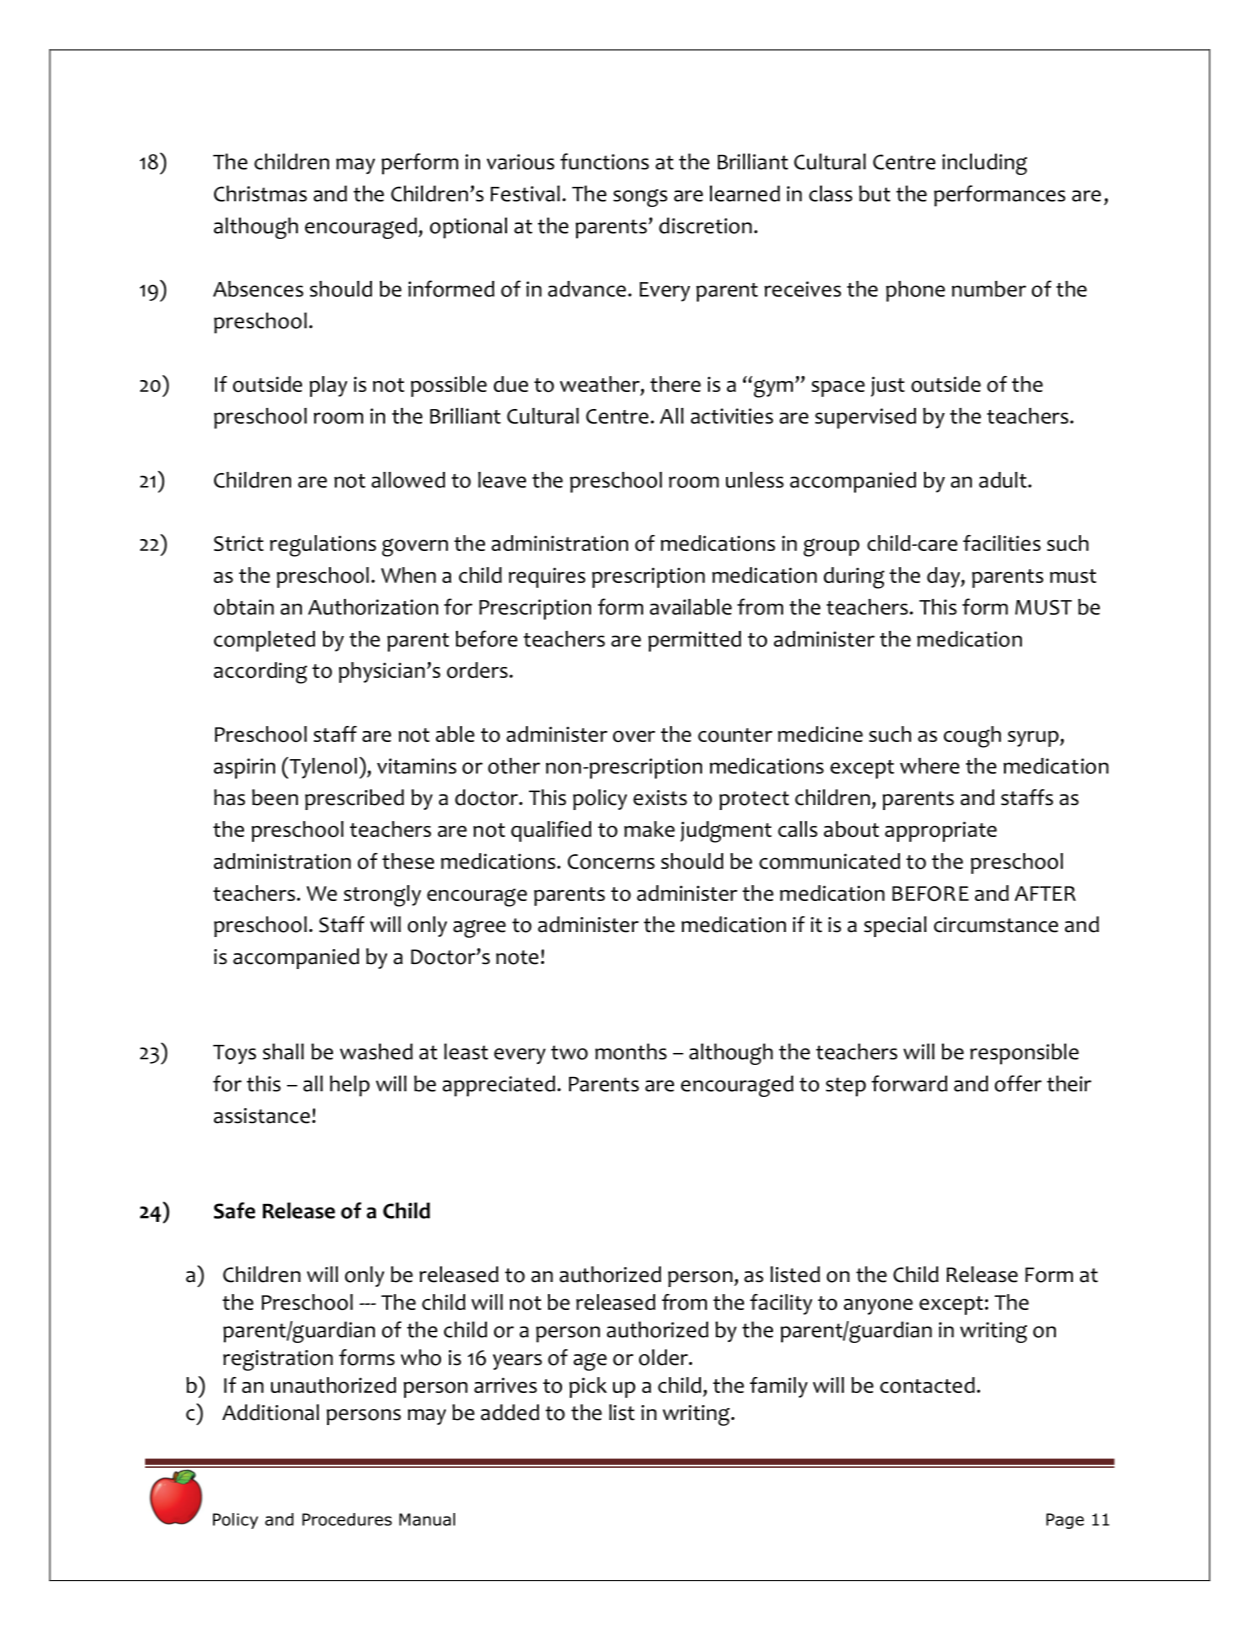 This screenshot has height=1630, width=1259. Describe the element at coordinates (675, 384) in the screenshot. I see `there` at that location.
